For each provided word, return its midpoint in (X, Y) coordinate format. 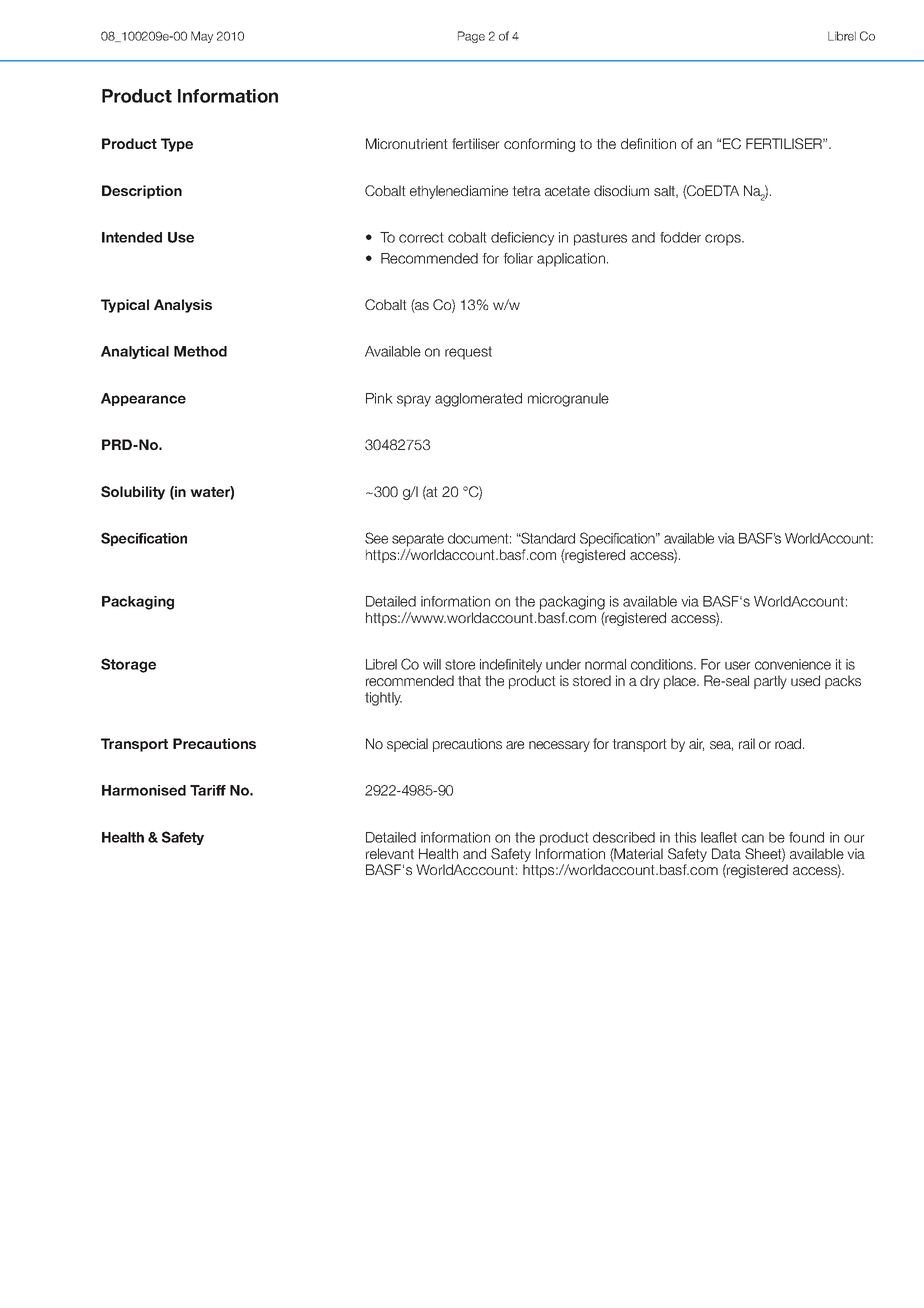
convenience (793, 664)
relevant (390, 853)
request (468, 353)
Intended (132, 237)
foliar (518, 258)
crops (724, 240)
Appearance (143, 399)
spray (414, 401)
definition (648, 143)
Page (471, 37)
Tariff (208, 790)
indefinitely (511, 666)
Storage (128, 665)
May (202, 37)
